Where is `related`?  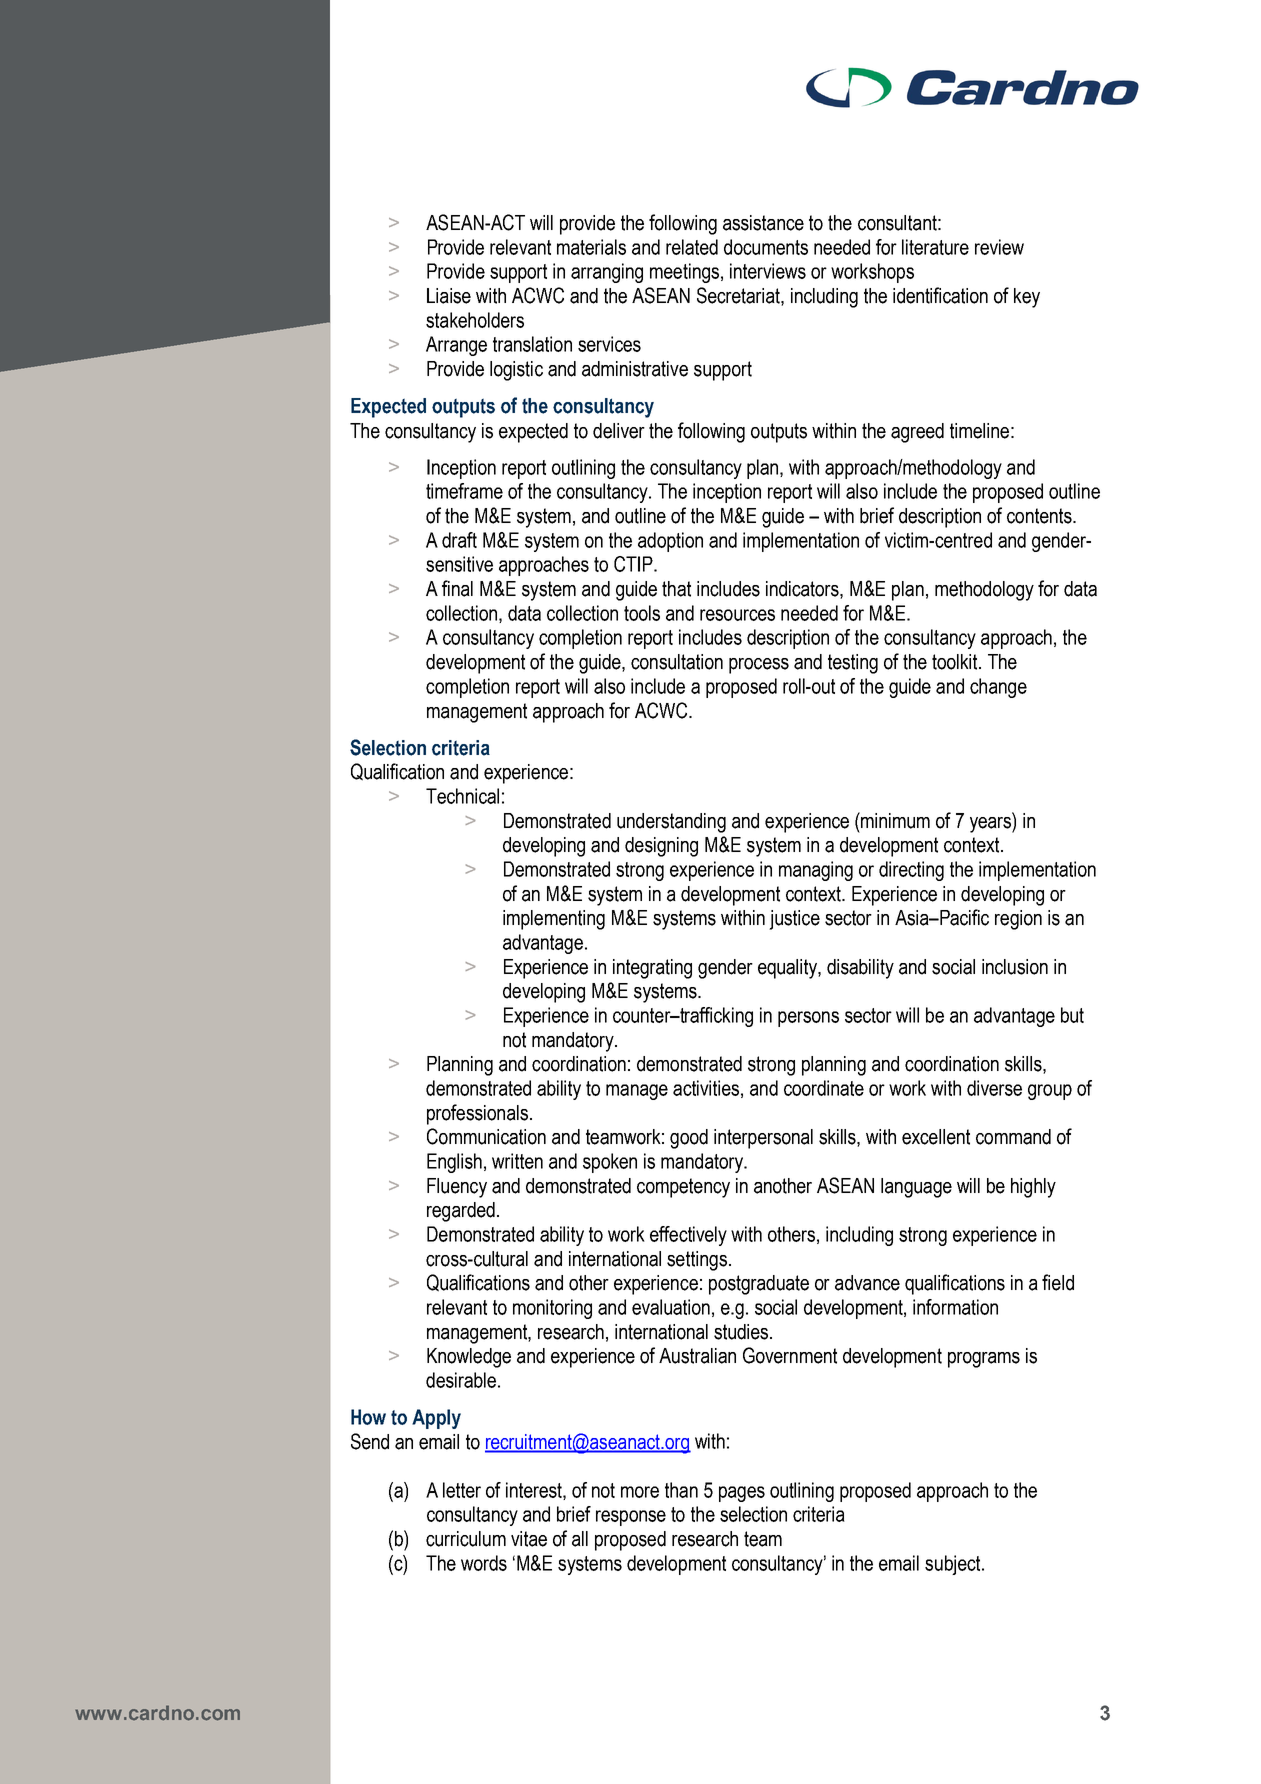 related is located at coordinates (692, 247).
